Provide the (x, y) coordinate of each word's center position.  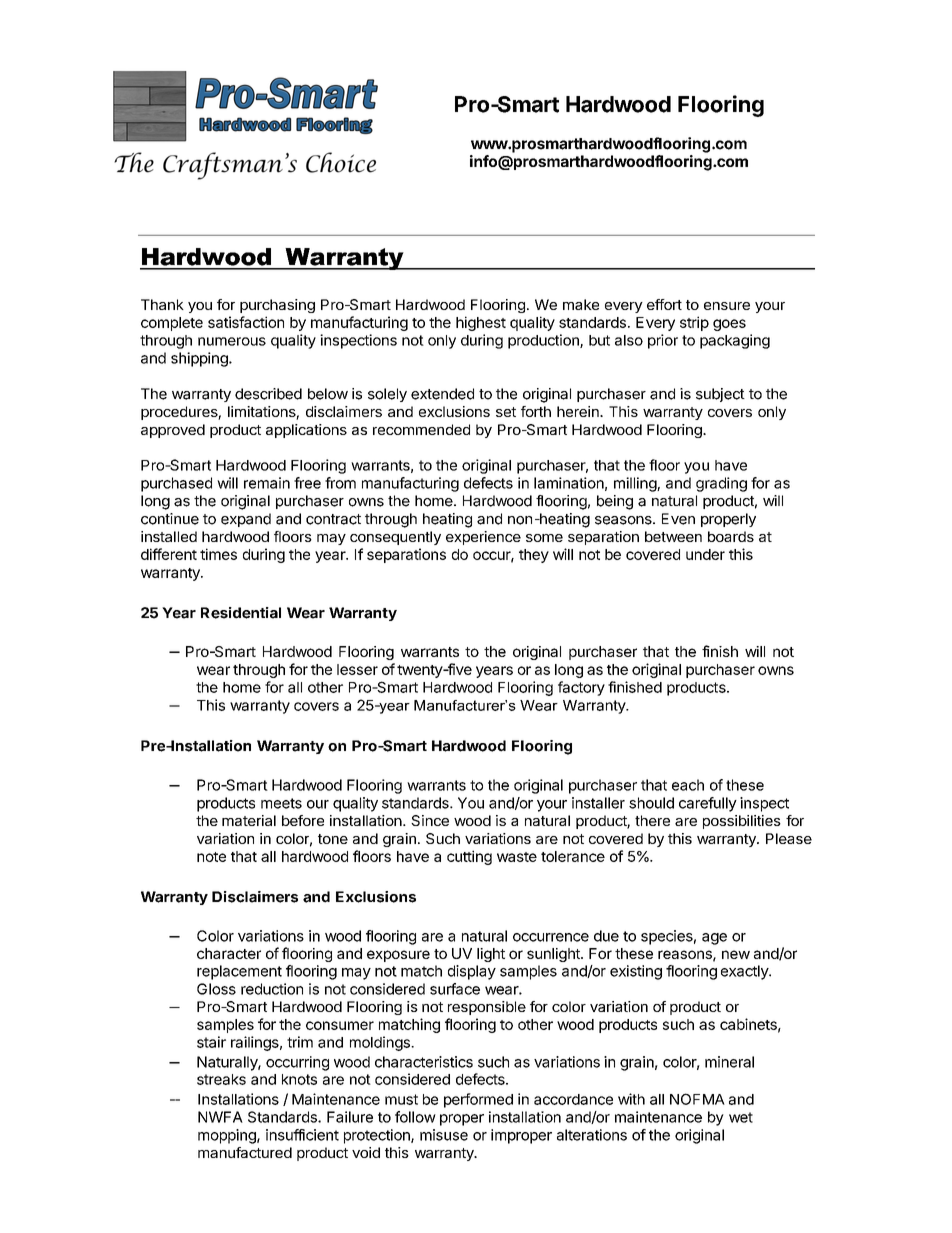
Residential (241, 613)
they (534, 556)
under (705, 554)
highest (481, 323)
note (211, 857)
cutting (469, 857)
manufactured (245, 1152)
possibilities (742, 822)
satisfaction (246, 322)
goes (729, 325)
